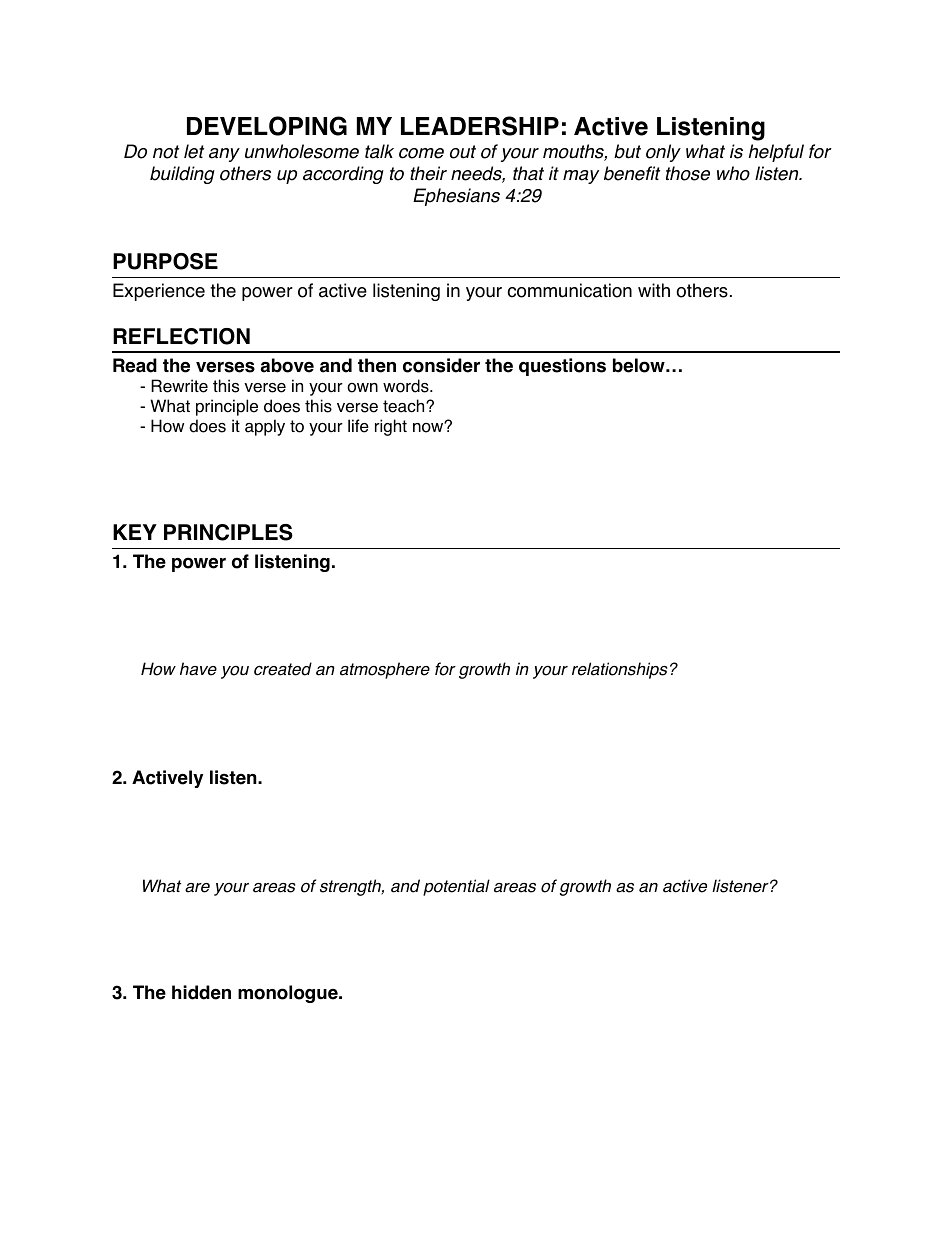 This screenshot has height=1233, width=952. Describe the element at coordinates (456, 887) in the screenshot. I see `potential` at that location.
